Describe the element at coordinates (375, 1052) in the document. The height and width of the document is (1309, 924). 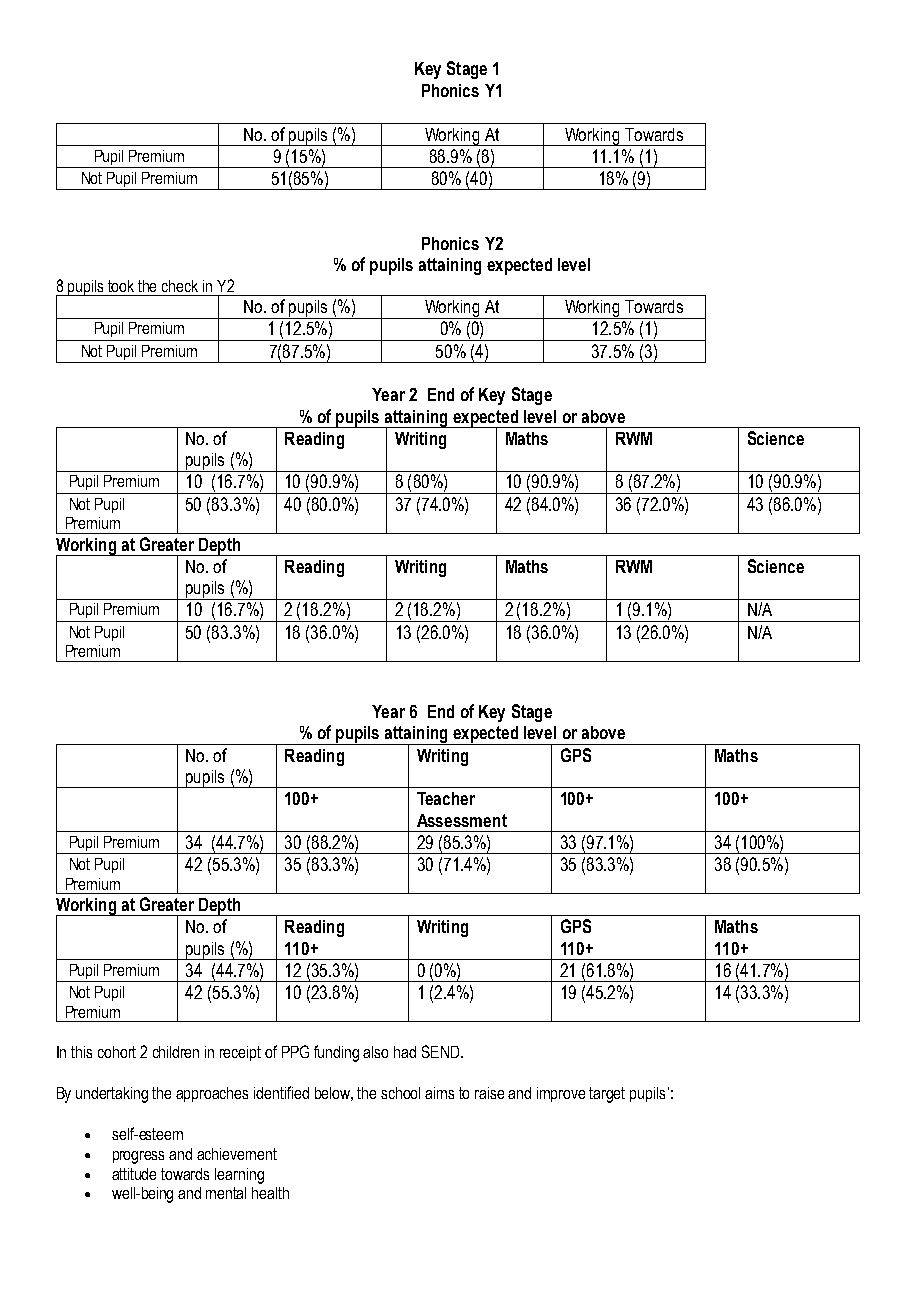
I see `also` at that location.
